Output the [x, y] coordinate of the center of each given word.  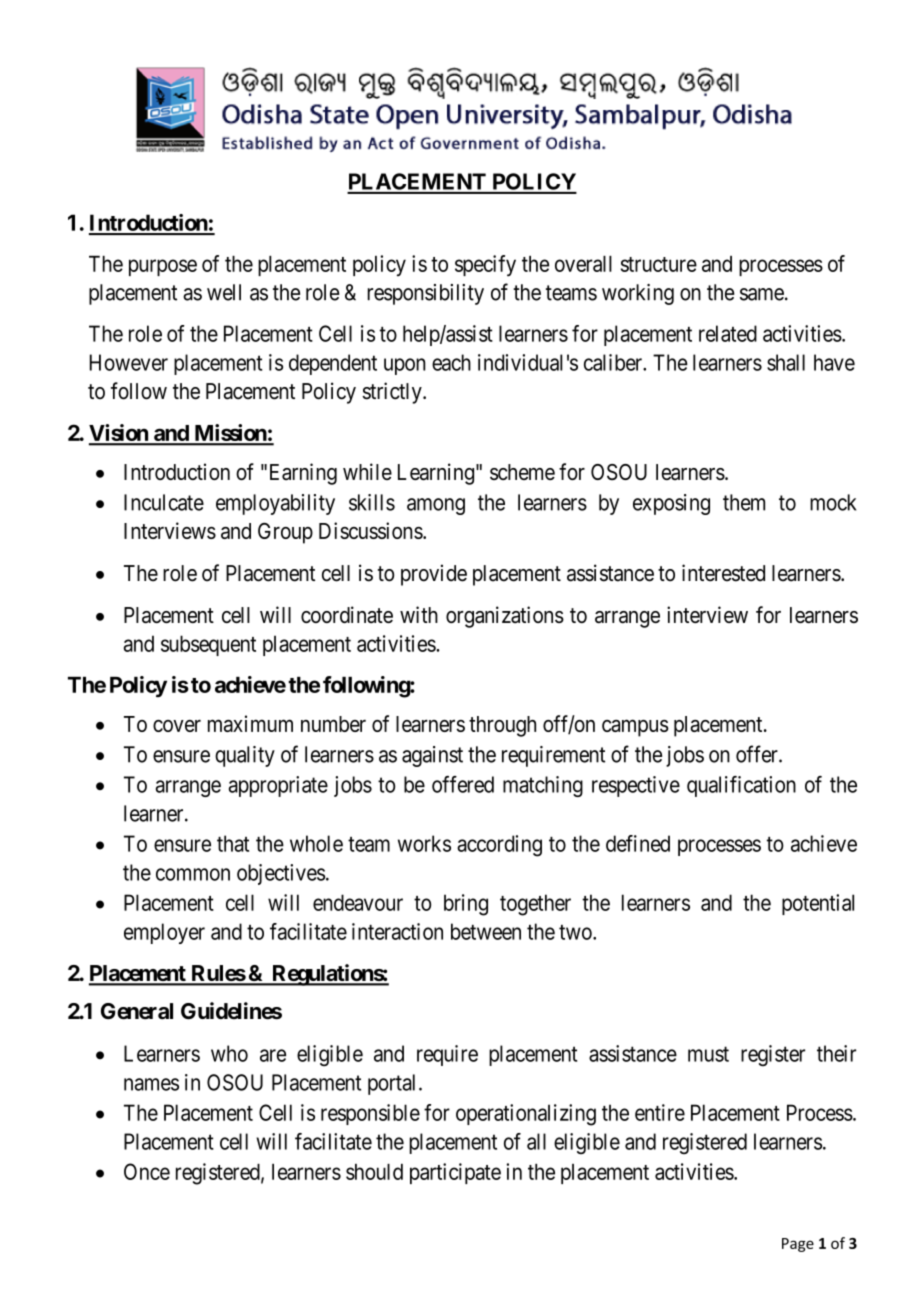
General [137, 1011]
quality [245, 756]
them [744, 502]
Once [147, 1171]
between [486, 931]
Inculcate [164, 502]
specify [485, 266]
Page [798, 1245]
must [708, 1054]
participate [455, 1173]
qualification [741, 786]
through [502, 726]
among [436, 506]
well [224, 292]
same [762, 294]
